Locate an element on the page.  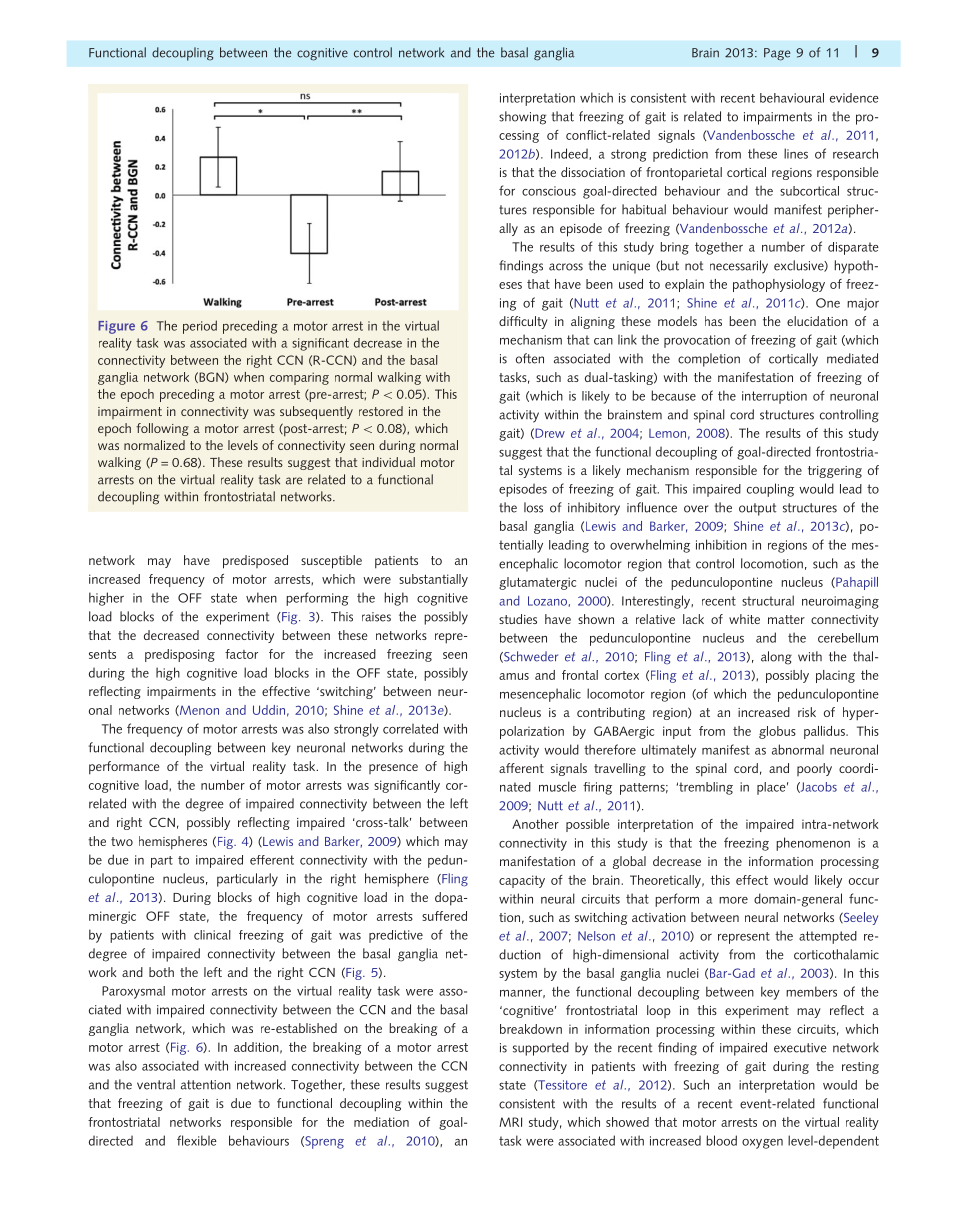
often is located at coordinates (530, 358).
